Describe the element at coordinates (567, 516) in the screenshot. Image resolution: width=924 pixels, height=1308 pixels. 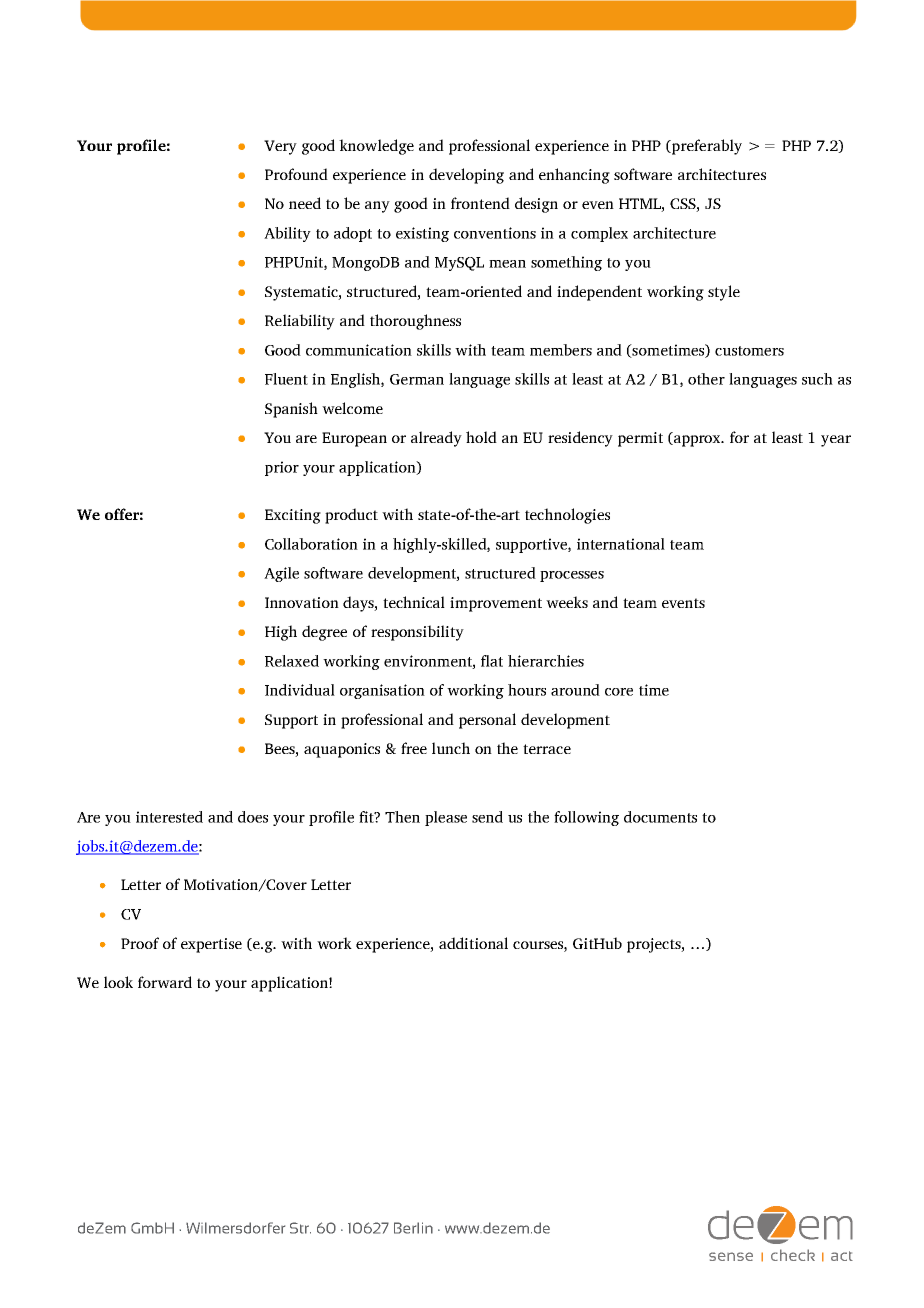
I see `technologies` at that location.
